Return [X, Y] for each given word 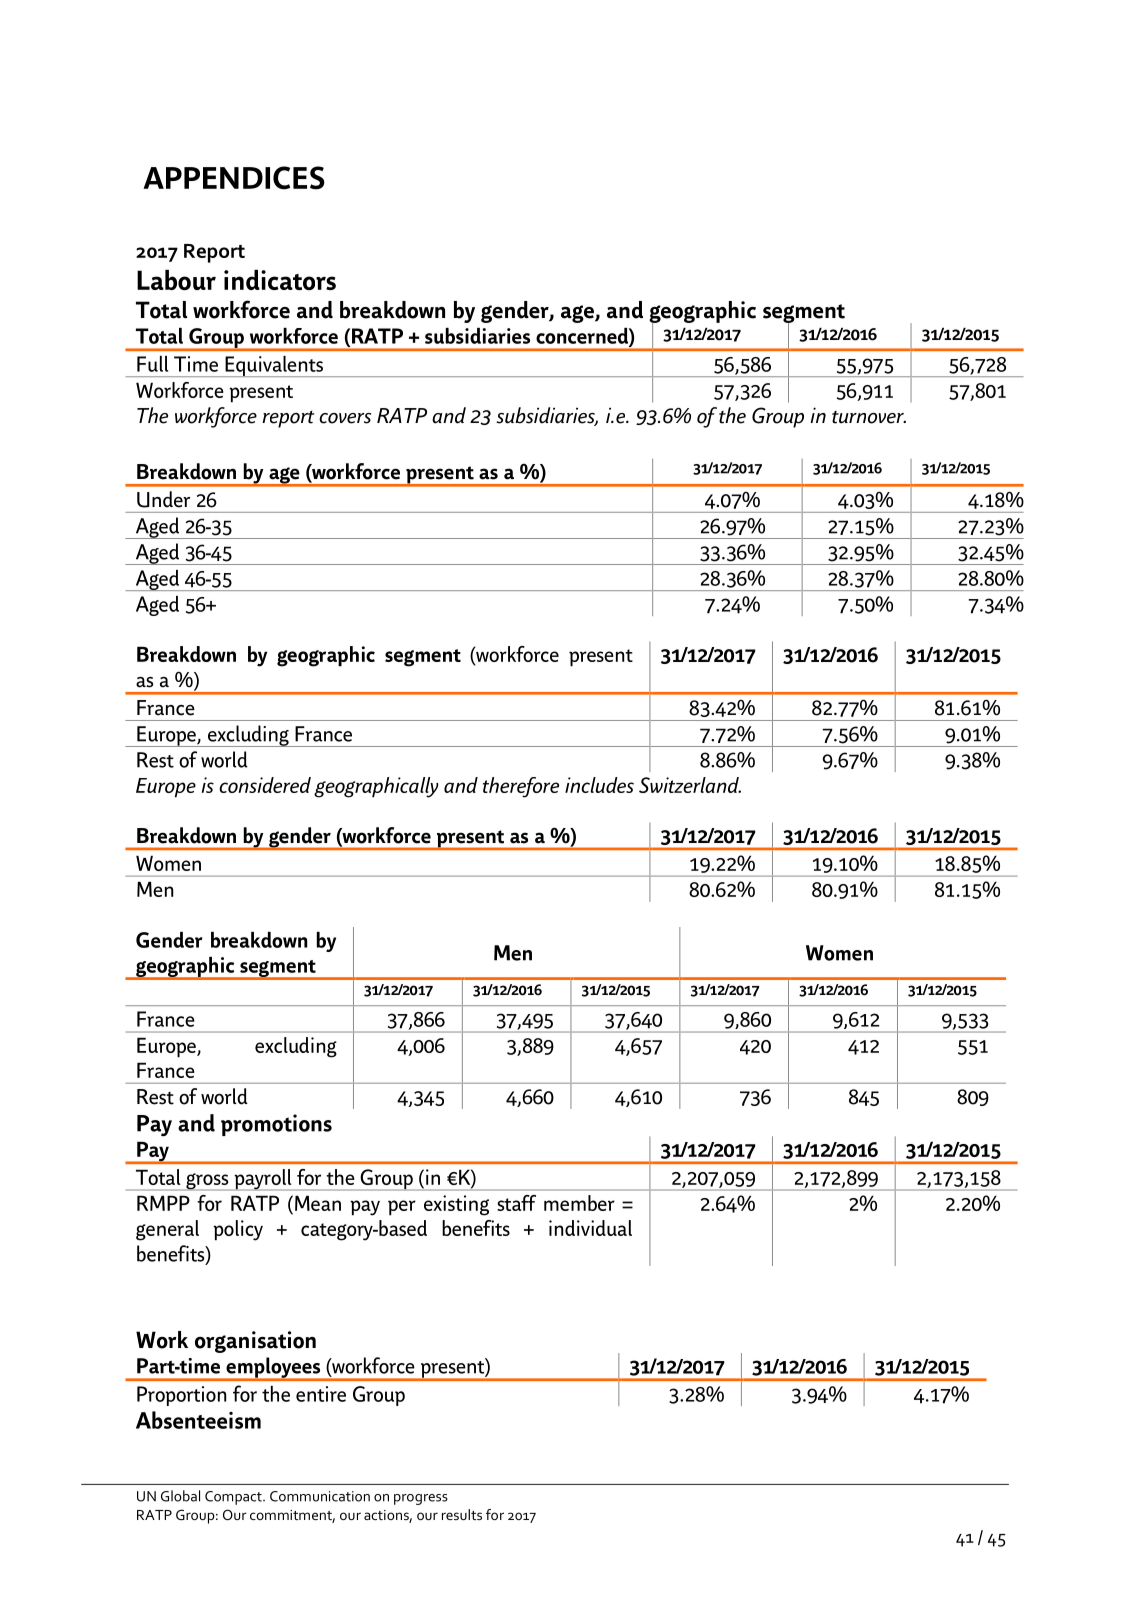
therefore [521, 787]
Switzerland [690, 785]
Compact [234, 1498]
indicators [280, 280]
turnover [869, 417]
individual [590, 1228]
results [462, 1514]
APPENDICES [234, 178]
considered [265, 785]
